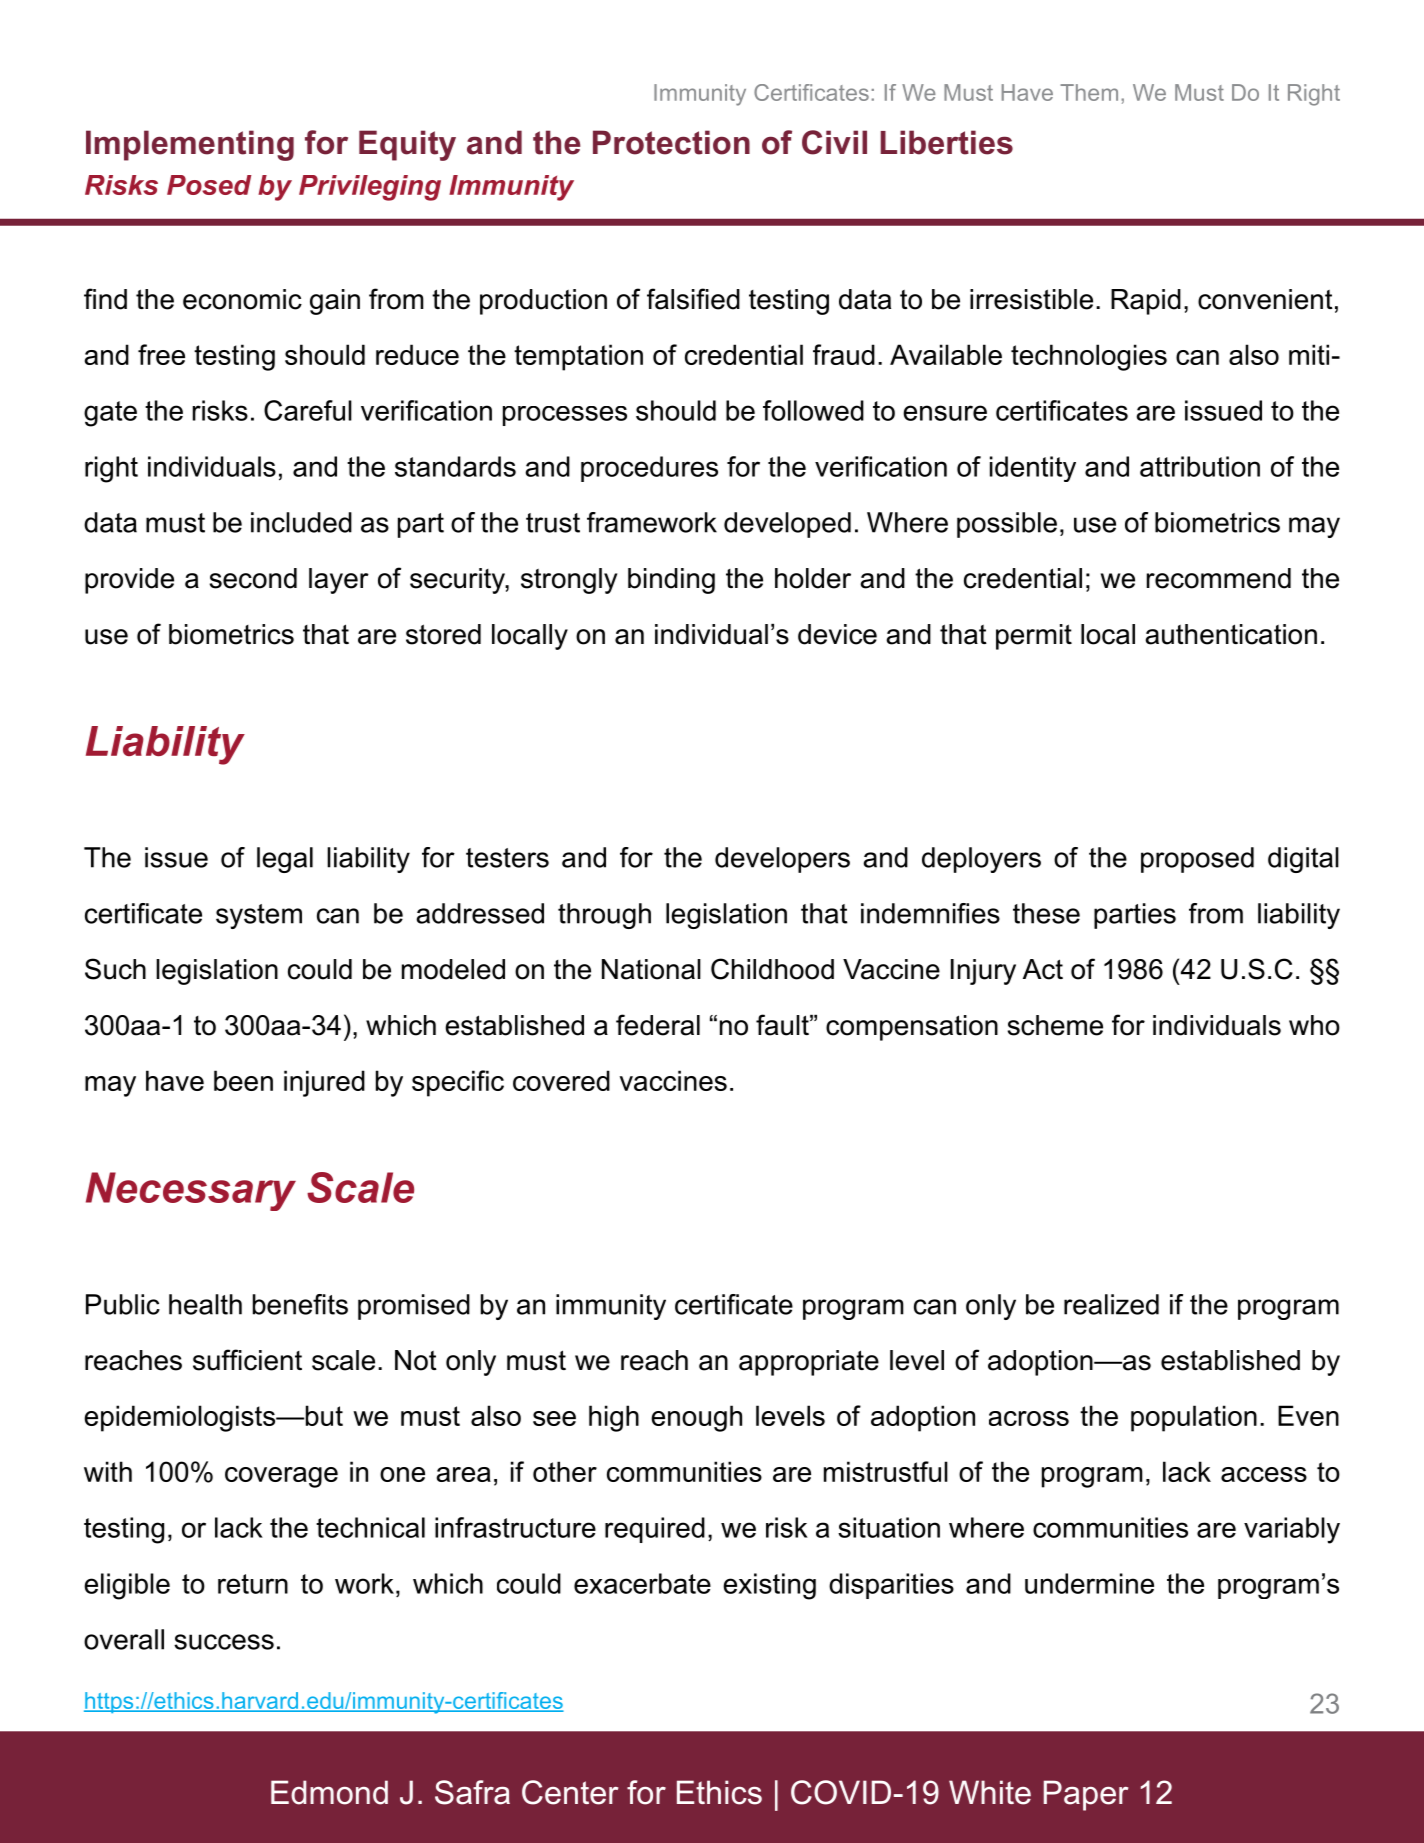 Image resolution: width=1424 pixels, height=1843 pixels. Describe the element at coordinates (247, 1360) in the page. I see `sufficient` at that location.
